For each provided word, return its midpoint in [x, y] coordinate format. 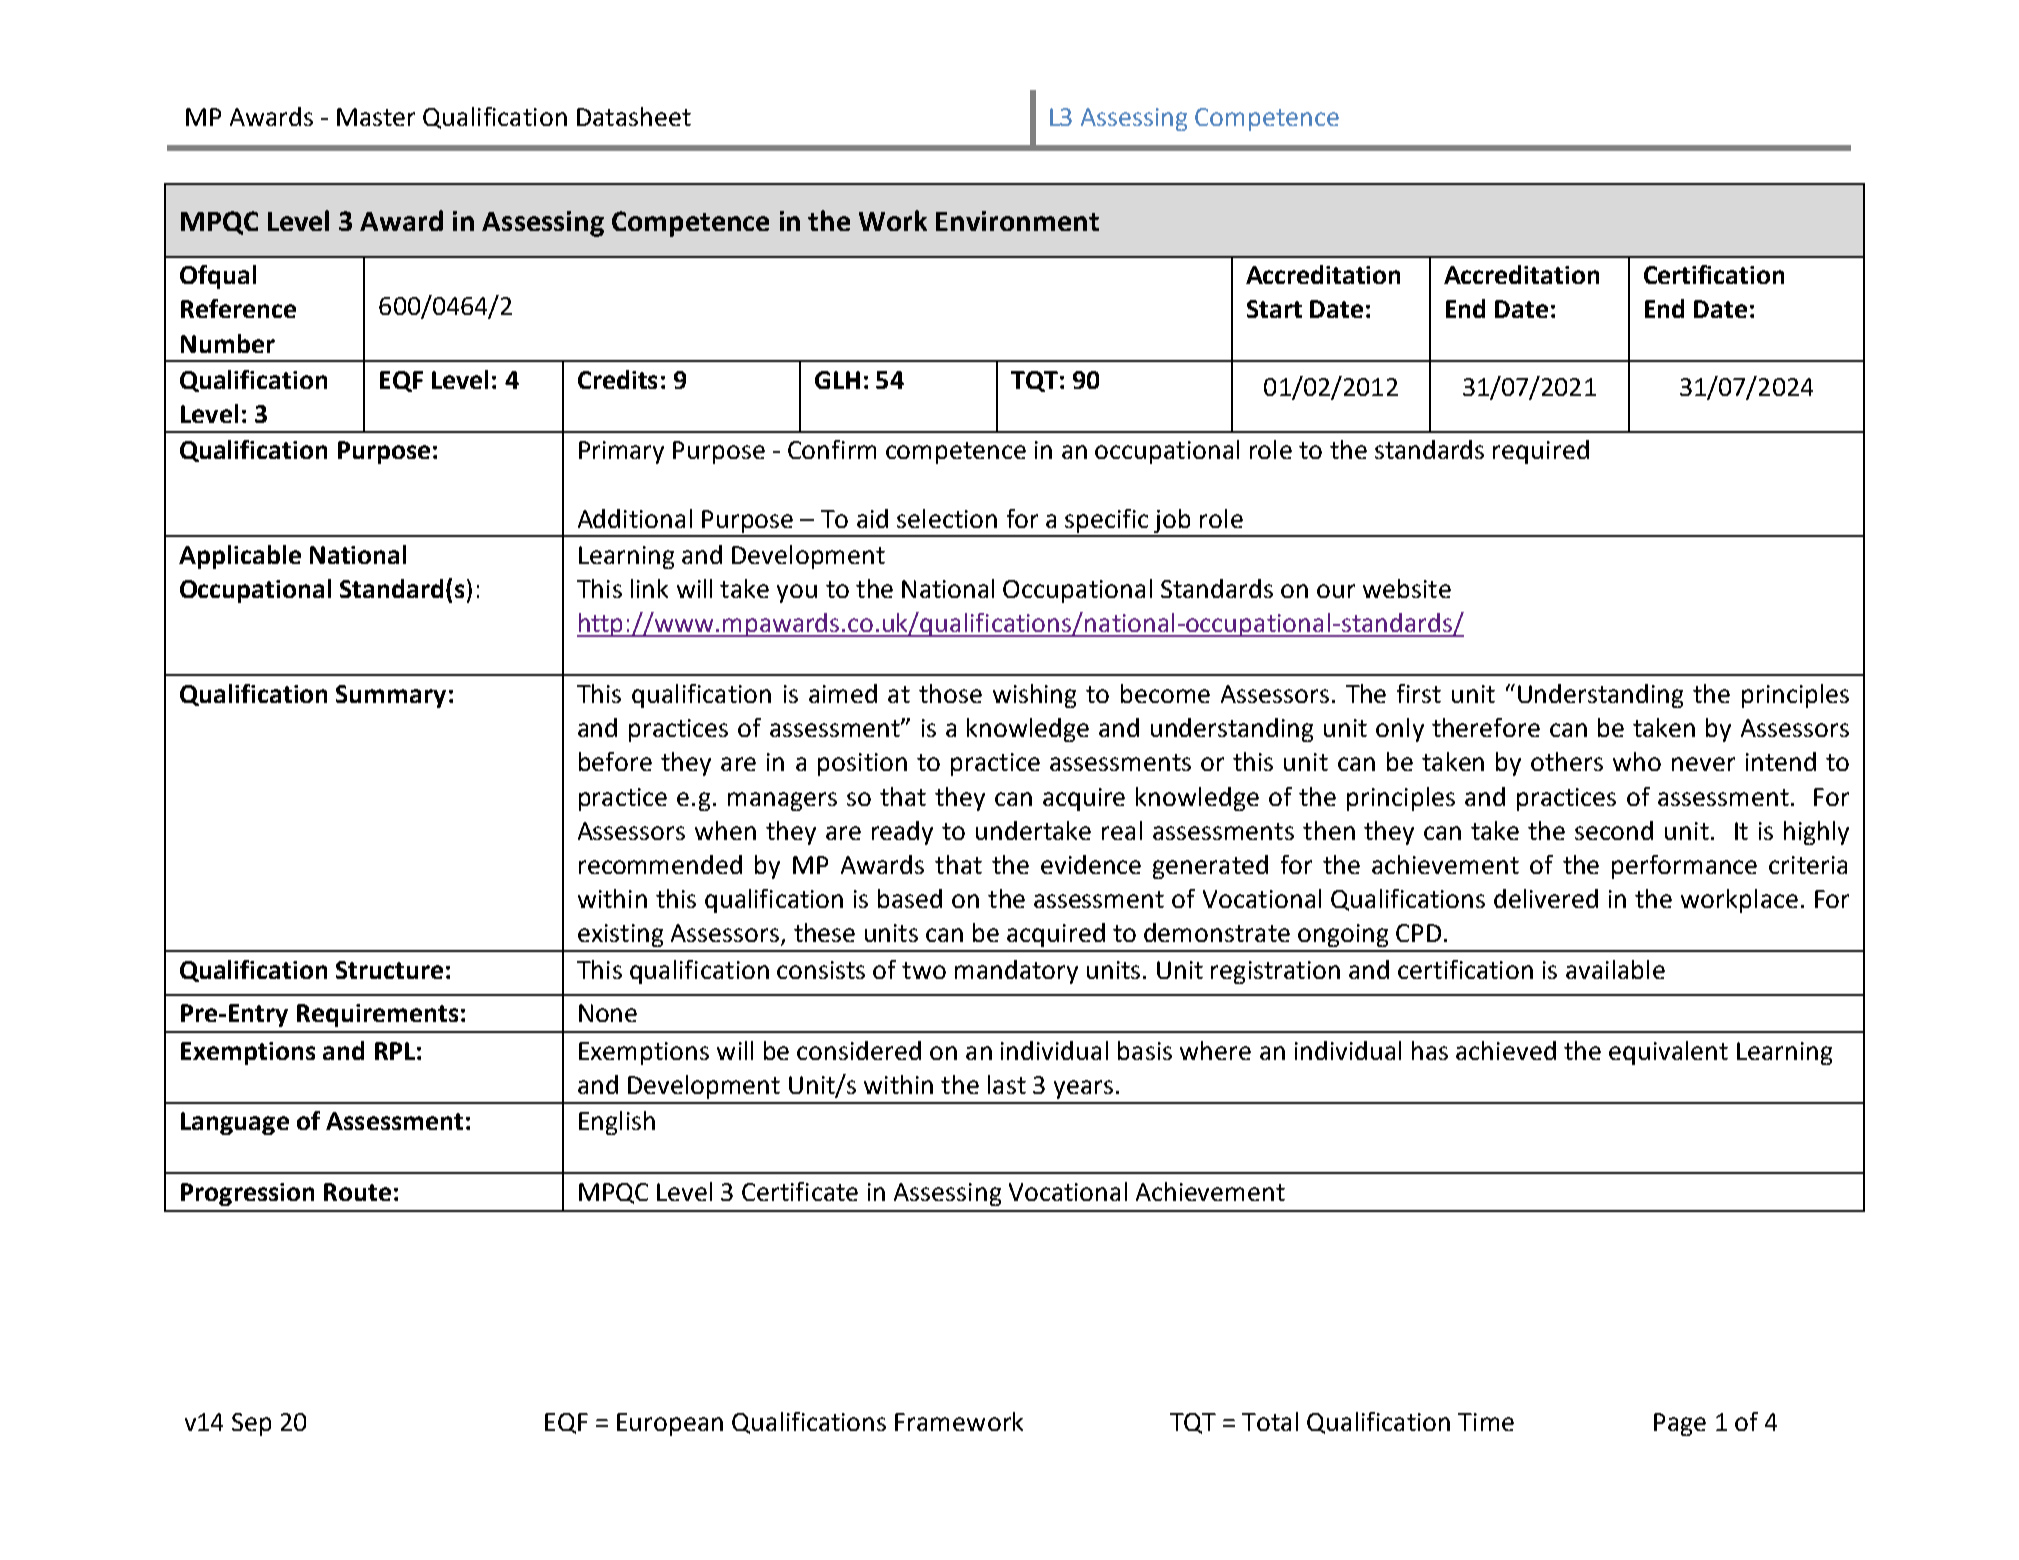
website [1407, 588]
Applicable [240, 557]
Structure [389, 970]
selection [947, 518]
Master [376, 117]
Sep [251, 1424]
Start [1274, 309]
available [1615, 969]
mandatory [1016, 972]
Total [1270, 1421]
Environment [1017, 221]
